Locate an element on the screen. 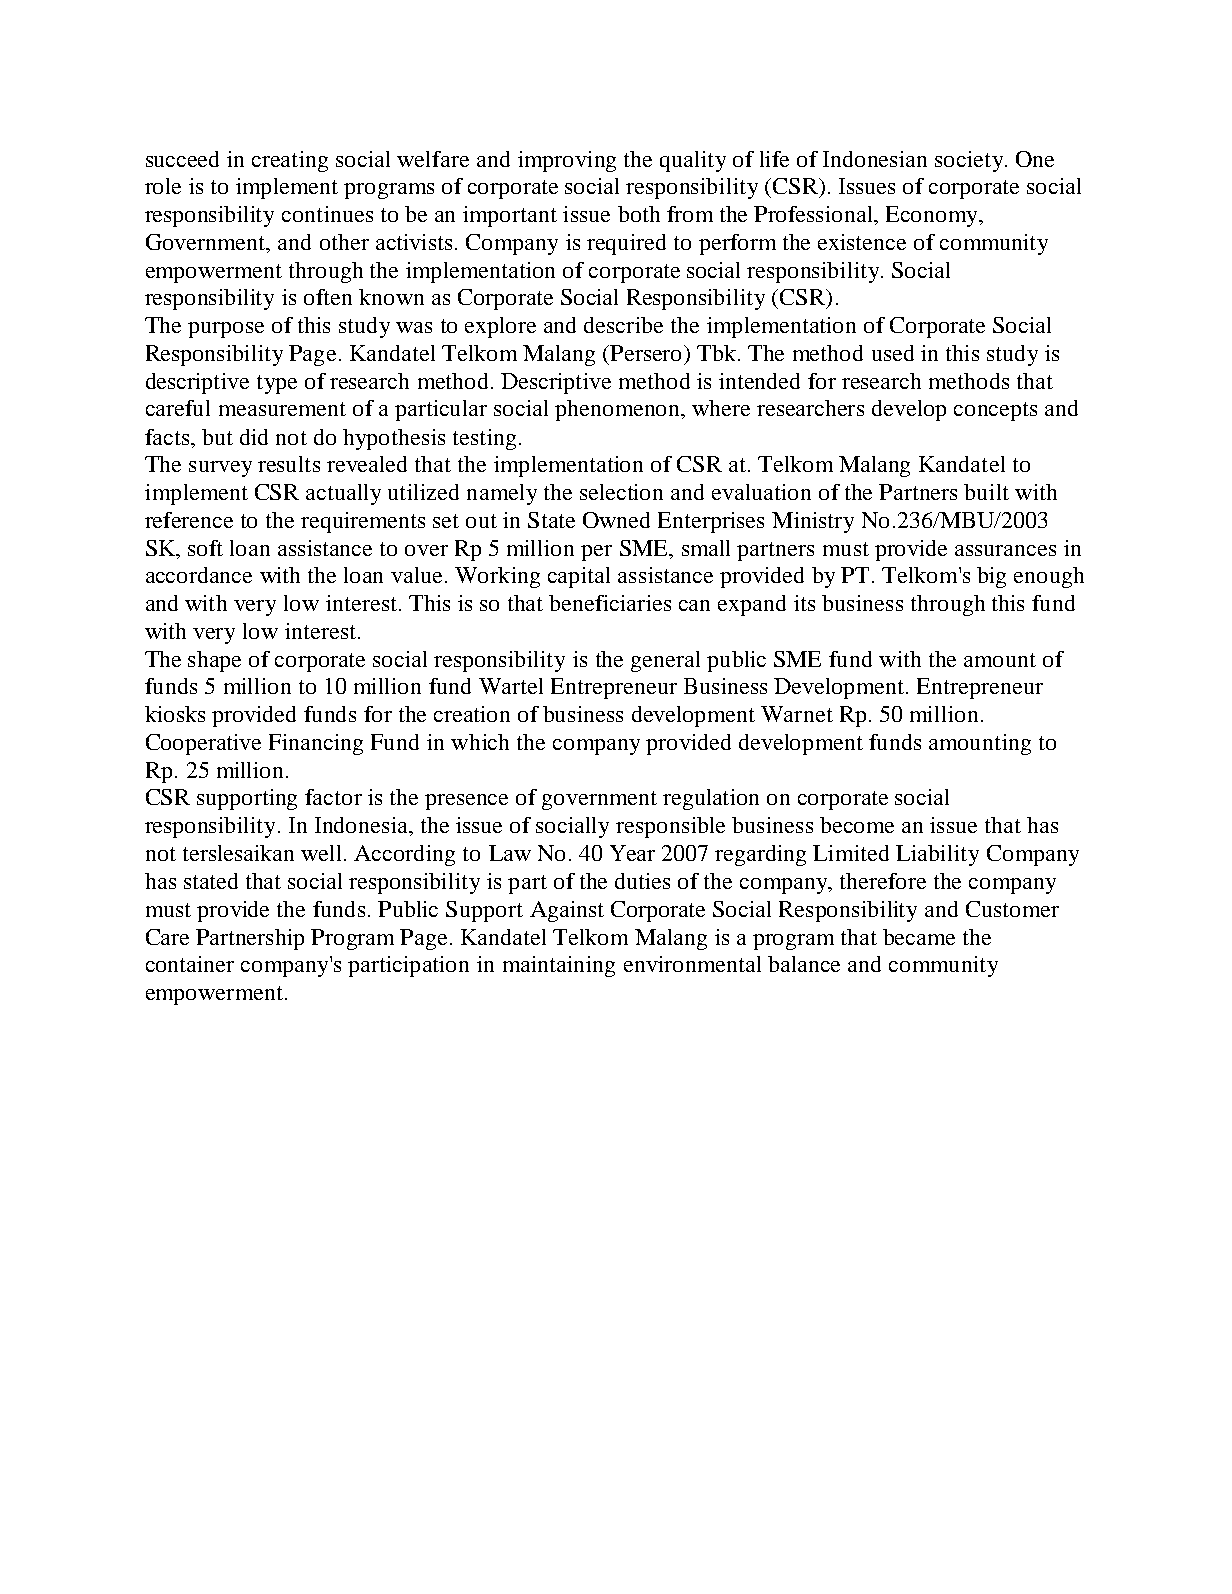 This screenshot has height=1594, width=1232. built is located at coordinates (986, 492).
